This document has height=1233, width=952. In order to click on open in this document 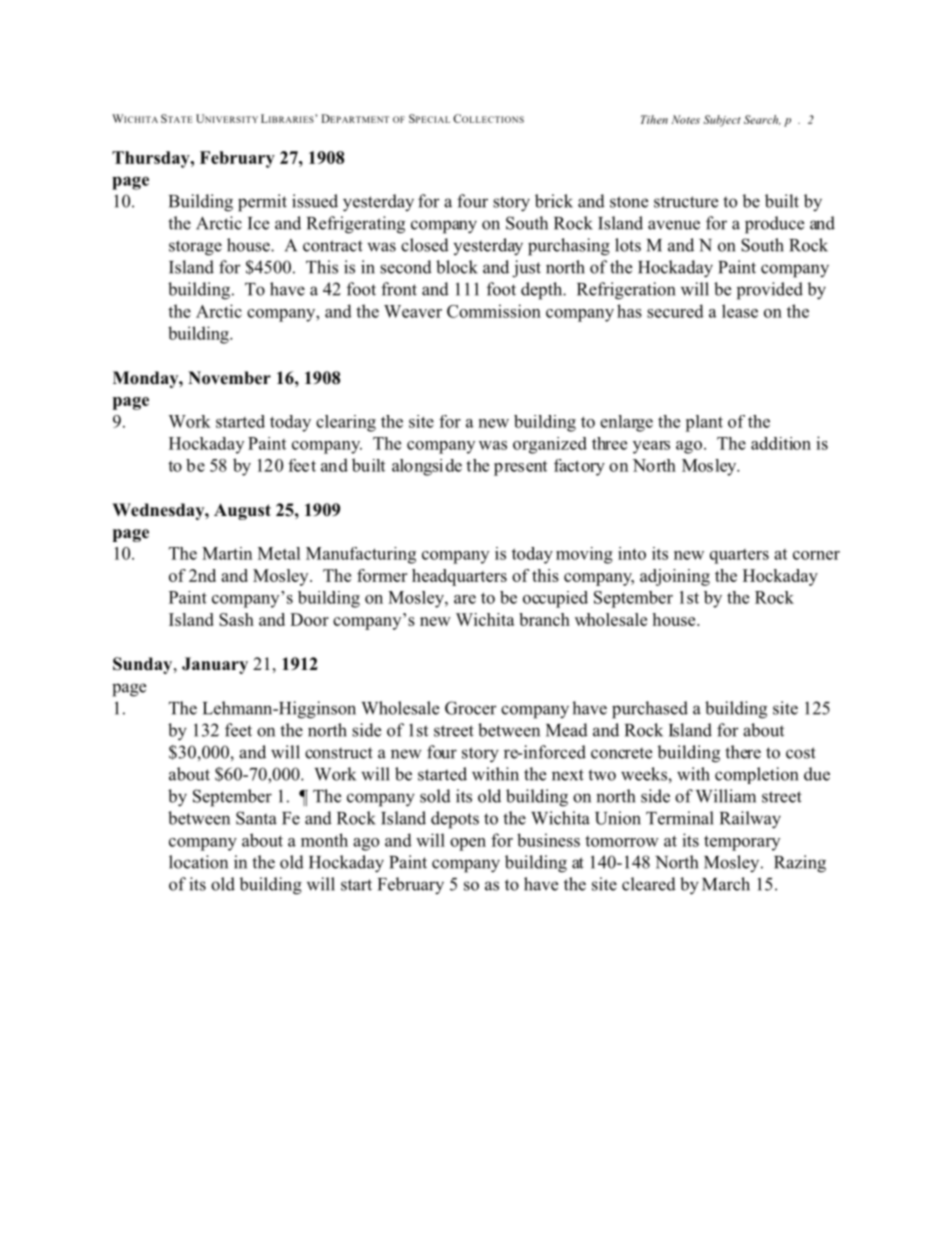, I will do `click(468, 844)`.
